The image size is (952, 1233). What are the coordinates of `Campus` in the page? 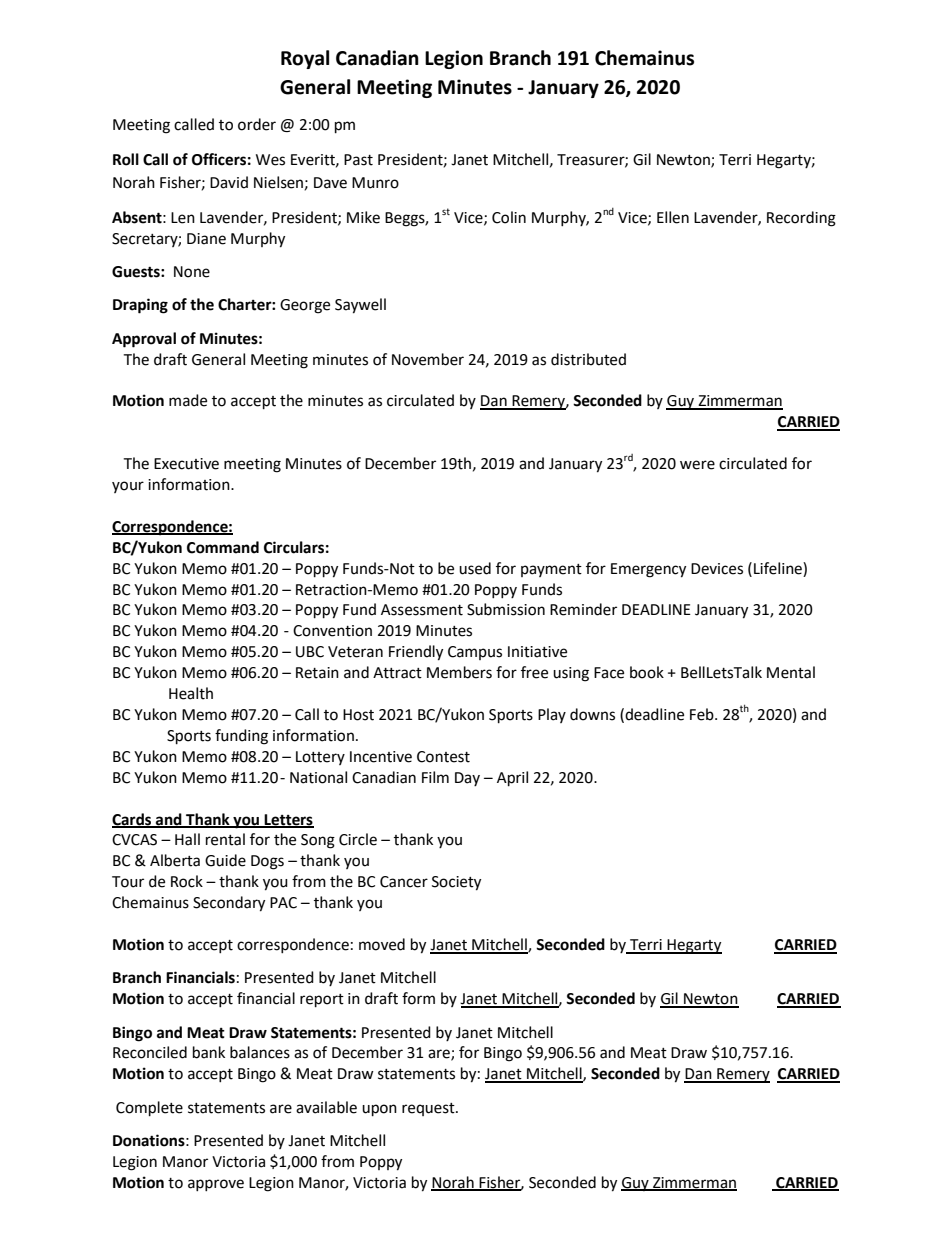 It's located at (475, 653).
